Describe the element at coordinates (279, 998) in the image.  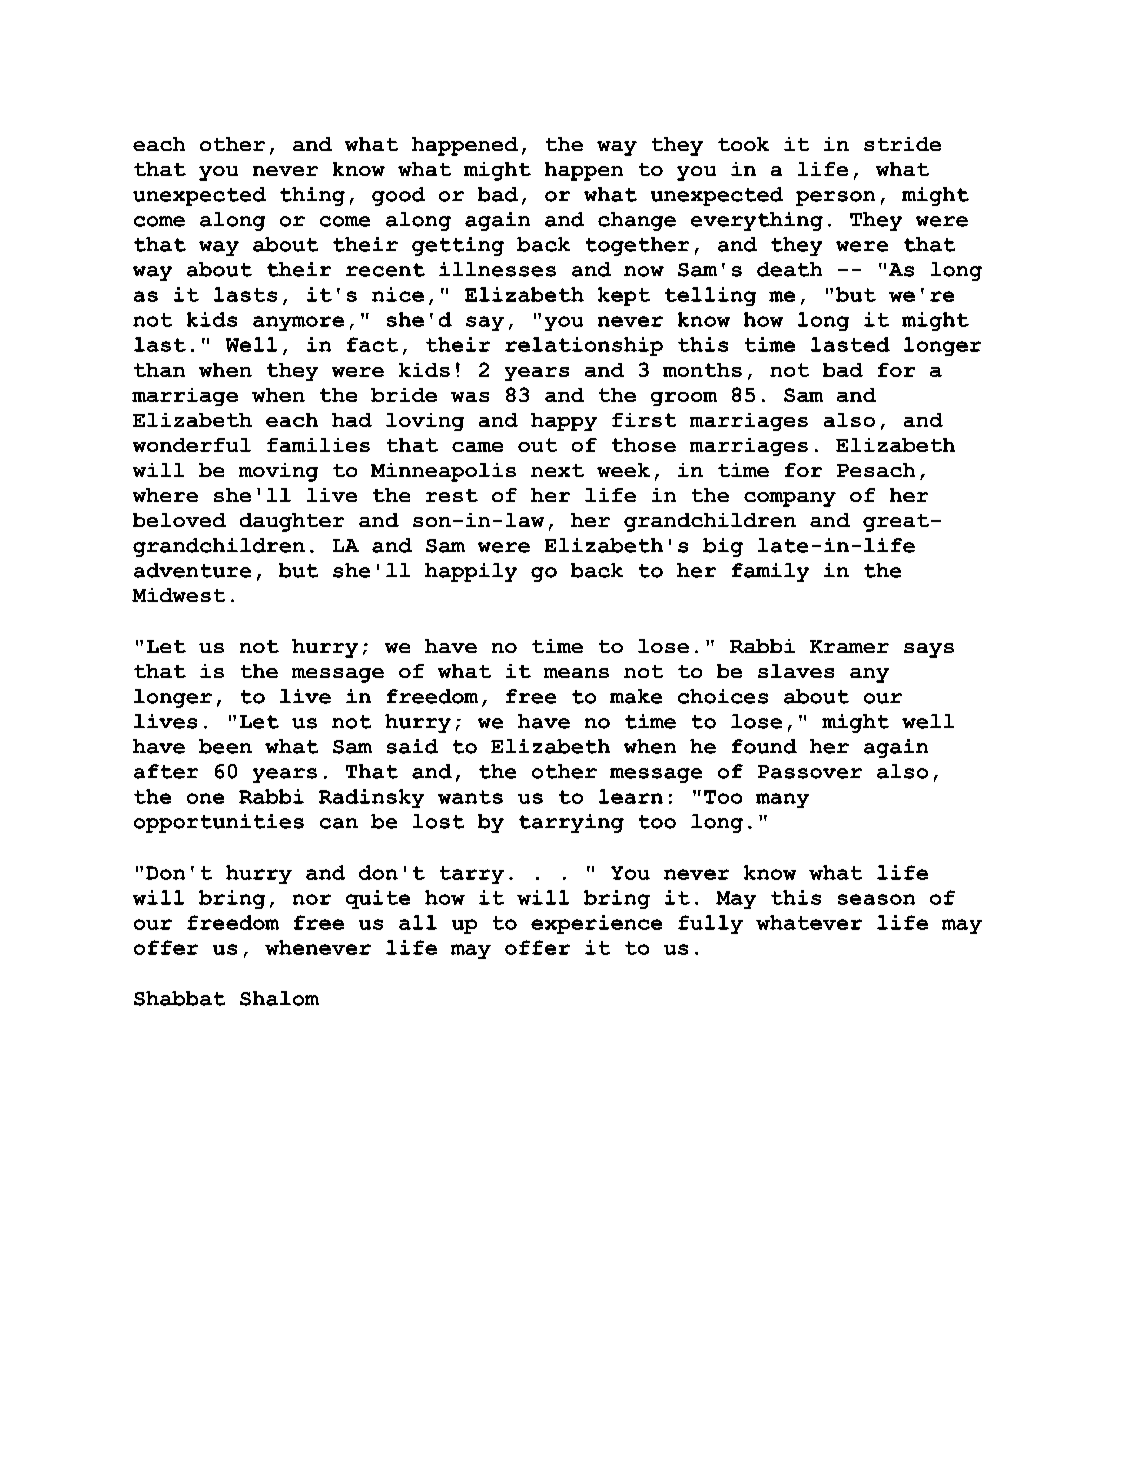
I see `Shalom` at that location.
